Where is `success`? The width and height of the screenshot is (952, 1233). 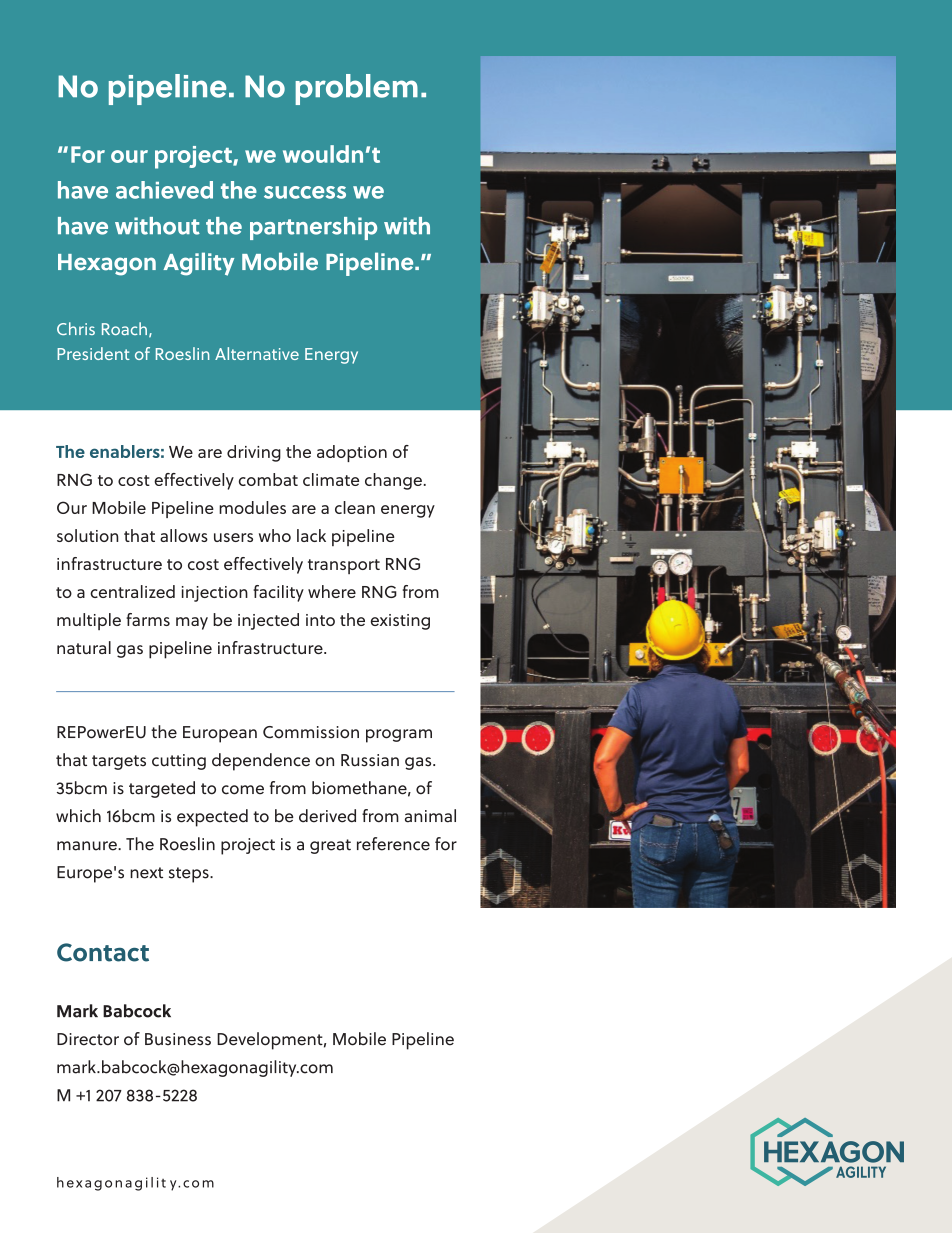 success is located at coordinates (305, 192).
